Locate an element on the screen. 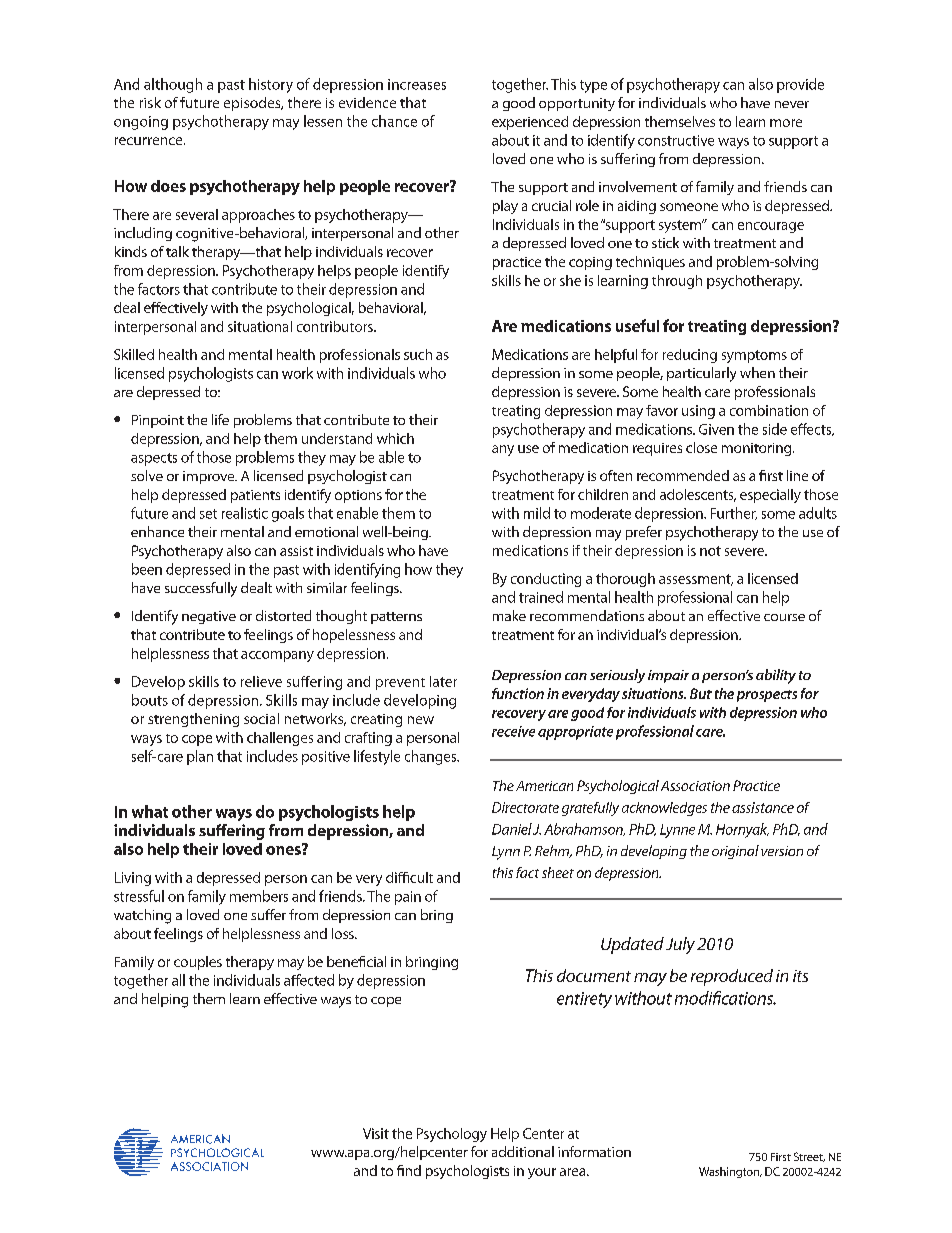 This screenshot has width=952, height=1233. original is located at coordinates (735, 852).
